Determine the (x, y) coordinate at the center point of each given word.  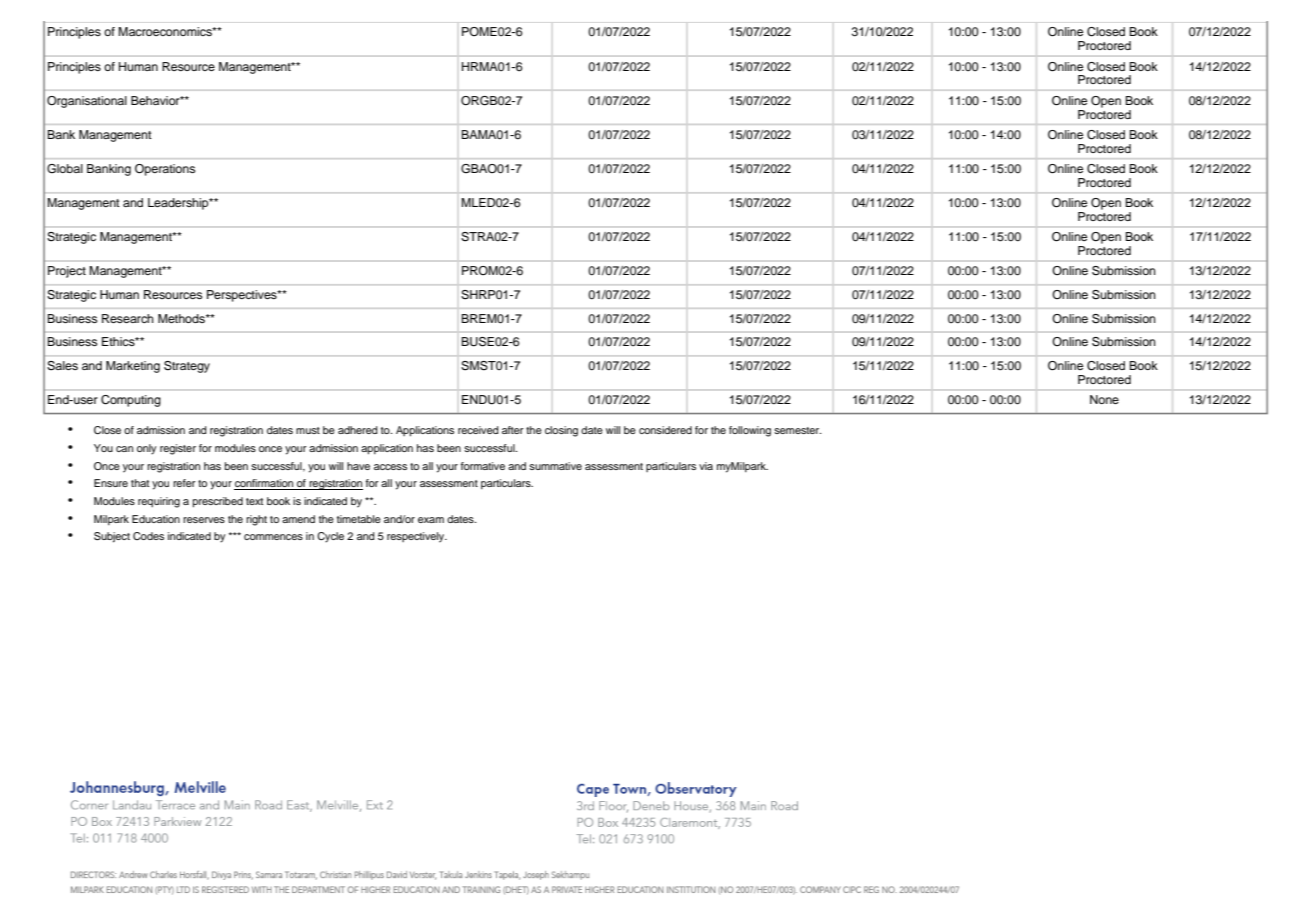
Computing (131, 401)
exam (431, 520)
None (1104, 399)
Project (67, 272)
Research (128, 318)
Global (65, 169)
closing (561, 431)
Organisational (87, 102)
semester (798, 430)
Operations (165, 170)
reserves (204, 520)
